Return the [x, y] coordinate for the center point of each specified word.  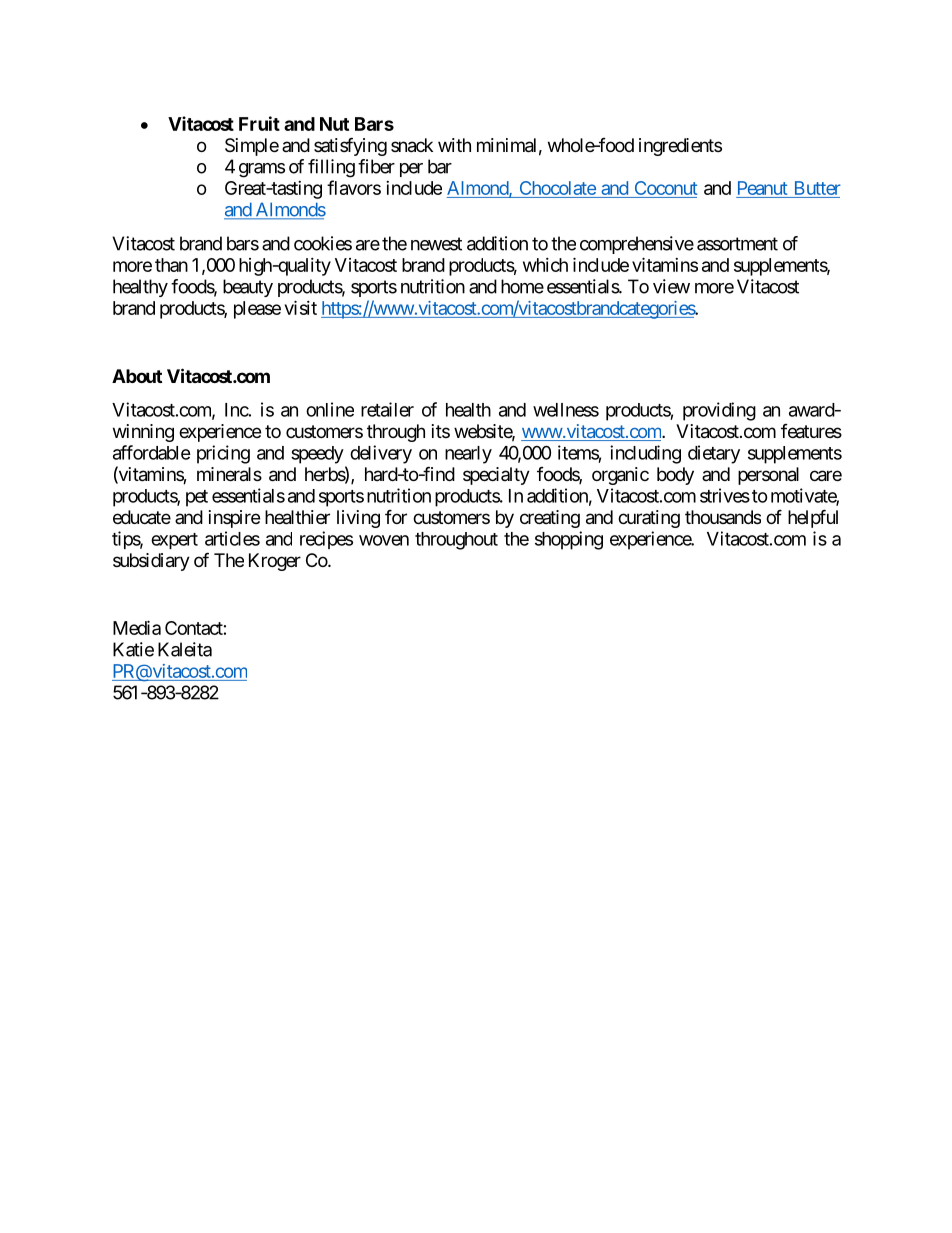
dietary [714, 454]
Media [137, 627]
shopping [569, 540]
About [137, 376]
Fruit [259, 123]
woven [384, 540]
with [454, 145]
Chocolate [557, 189]
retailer [387, 409]
